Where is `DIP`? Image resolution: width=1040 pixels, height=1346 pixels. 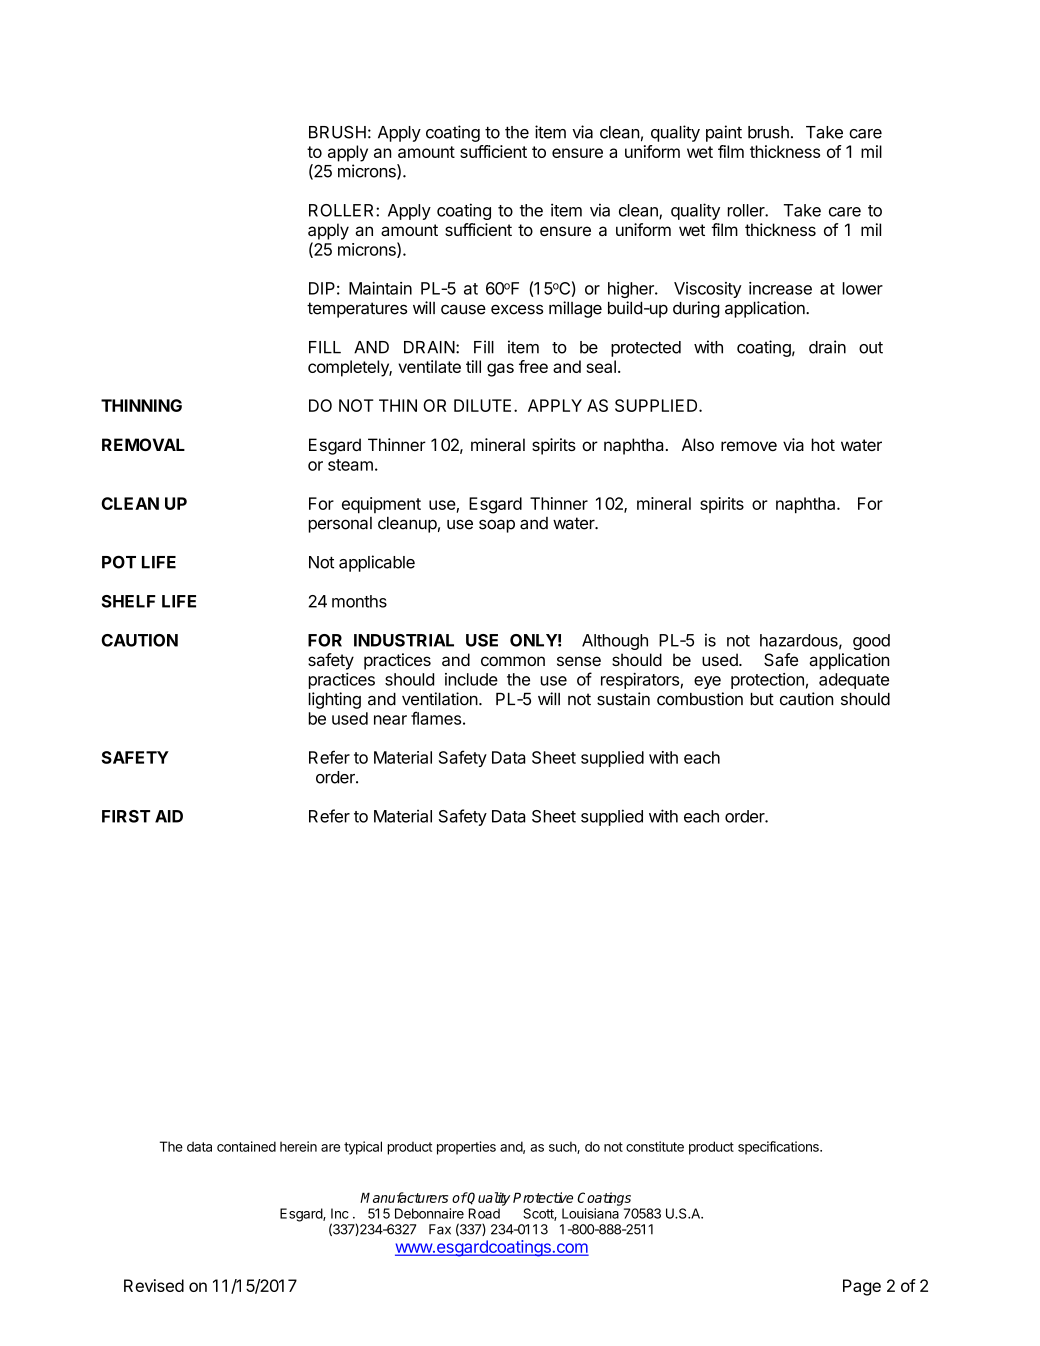 DIP is located at coordinates (322, 288).
